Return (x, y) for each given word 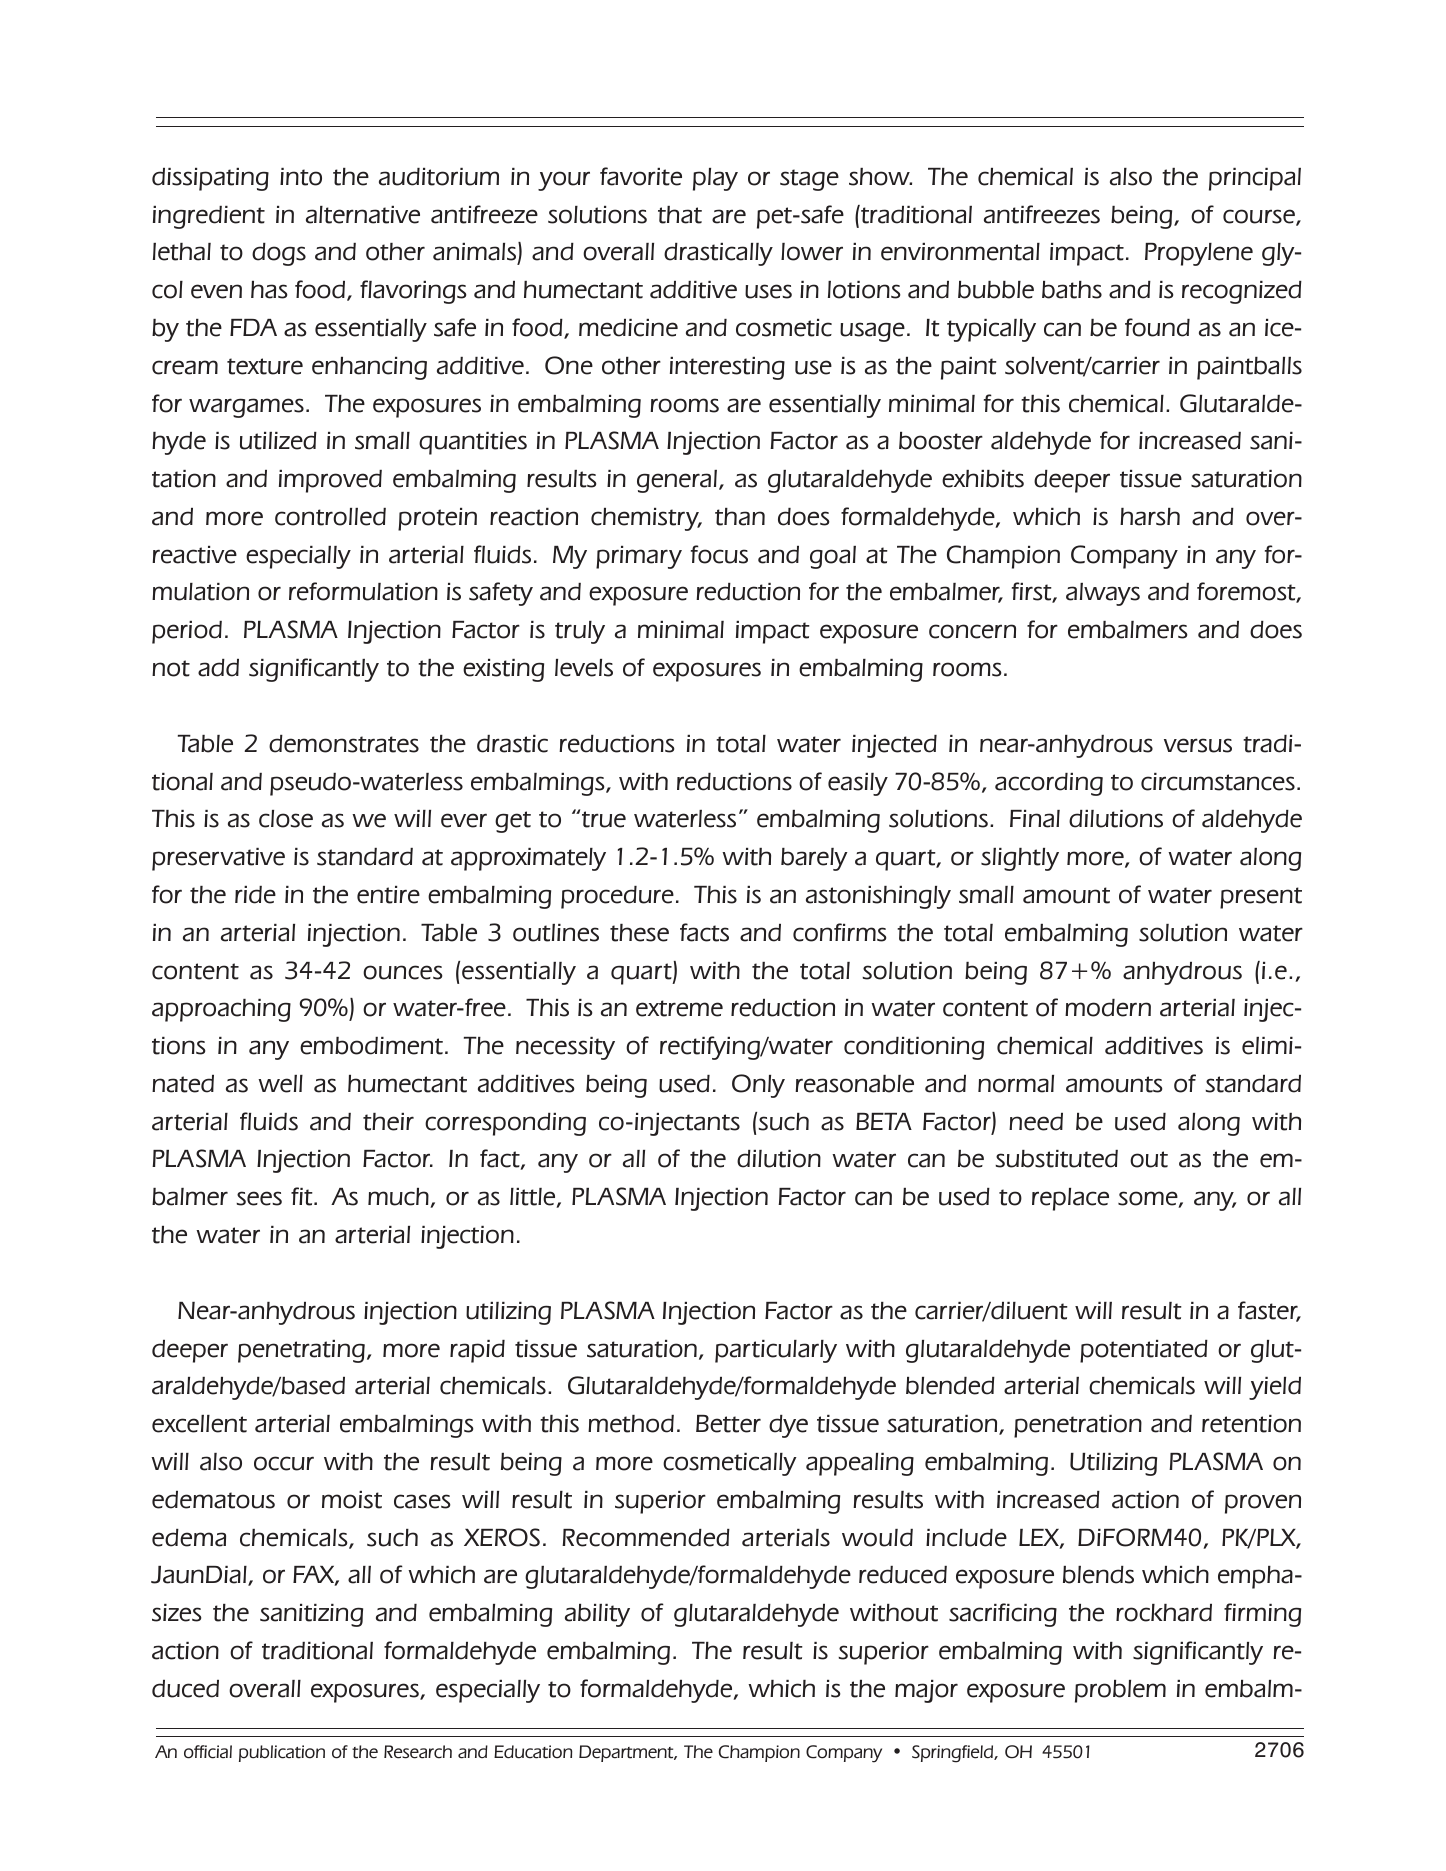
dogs (279, 254)
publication (282, 1753)
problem (1120, 1691)
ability (597, 1615)
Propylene (1199, 254)
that (680, 215)
